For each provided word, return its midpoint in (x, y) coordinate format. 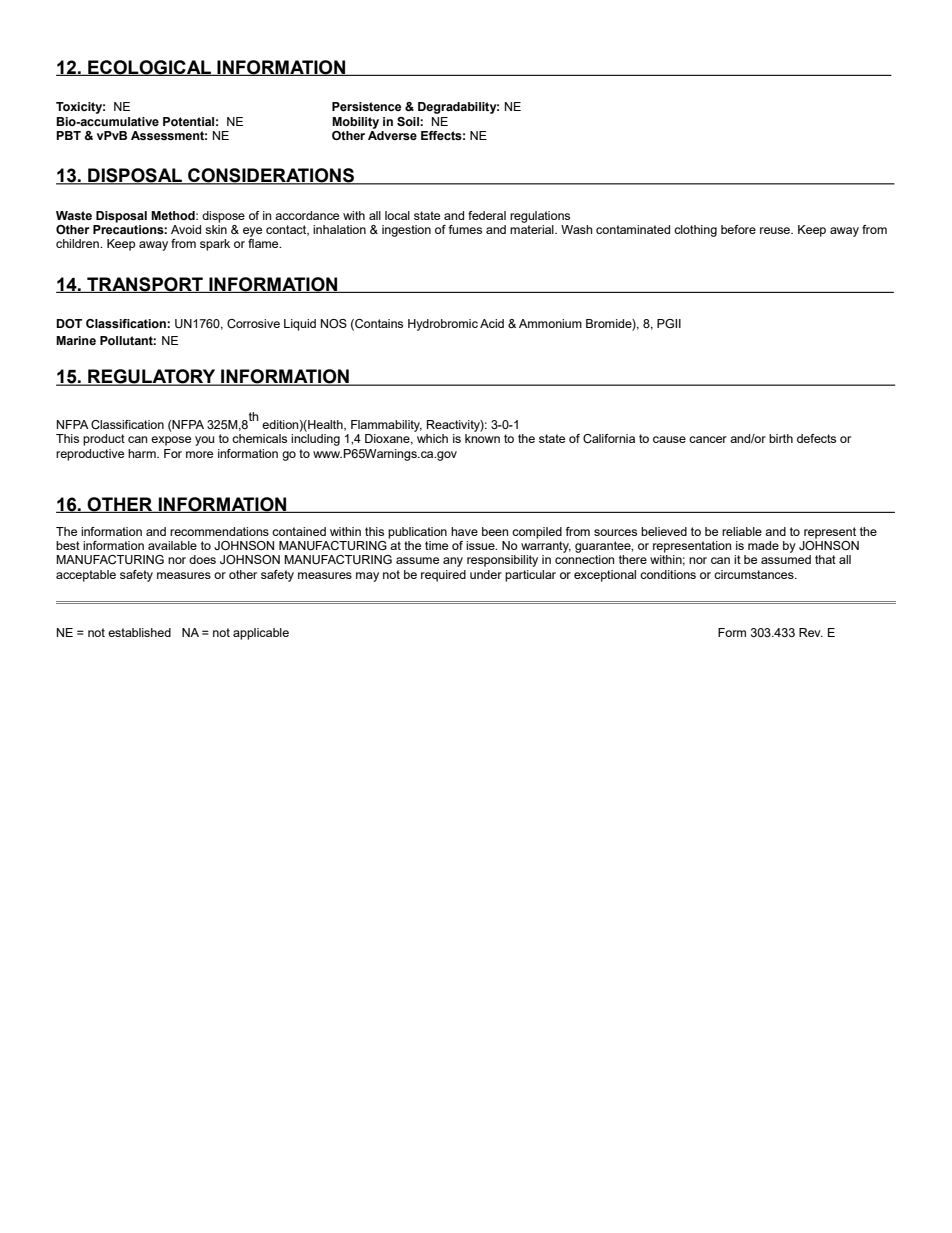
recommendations (219, 531)
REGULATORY (152, 377)
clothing (695, 231)
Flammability (386, 426)
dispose (223, 217)
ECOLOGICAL (149, 68)
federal (487, 215)
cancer (708, 439)
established (139, 632)
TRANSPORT (145, 285)
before (738, 229)
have (464, 531)
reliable (742, 531)
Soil (409, 121)
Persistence (366, 106)
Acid (492, 323)
